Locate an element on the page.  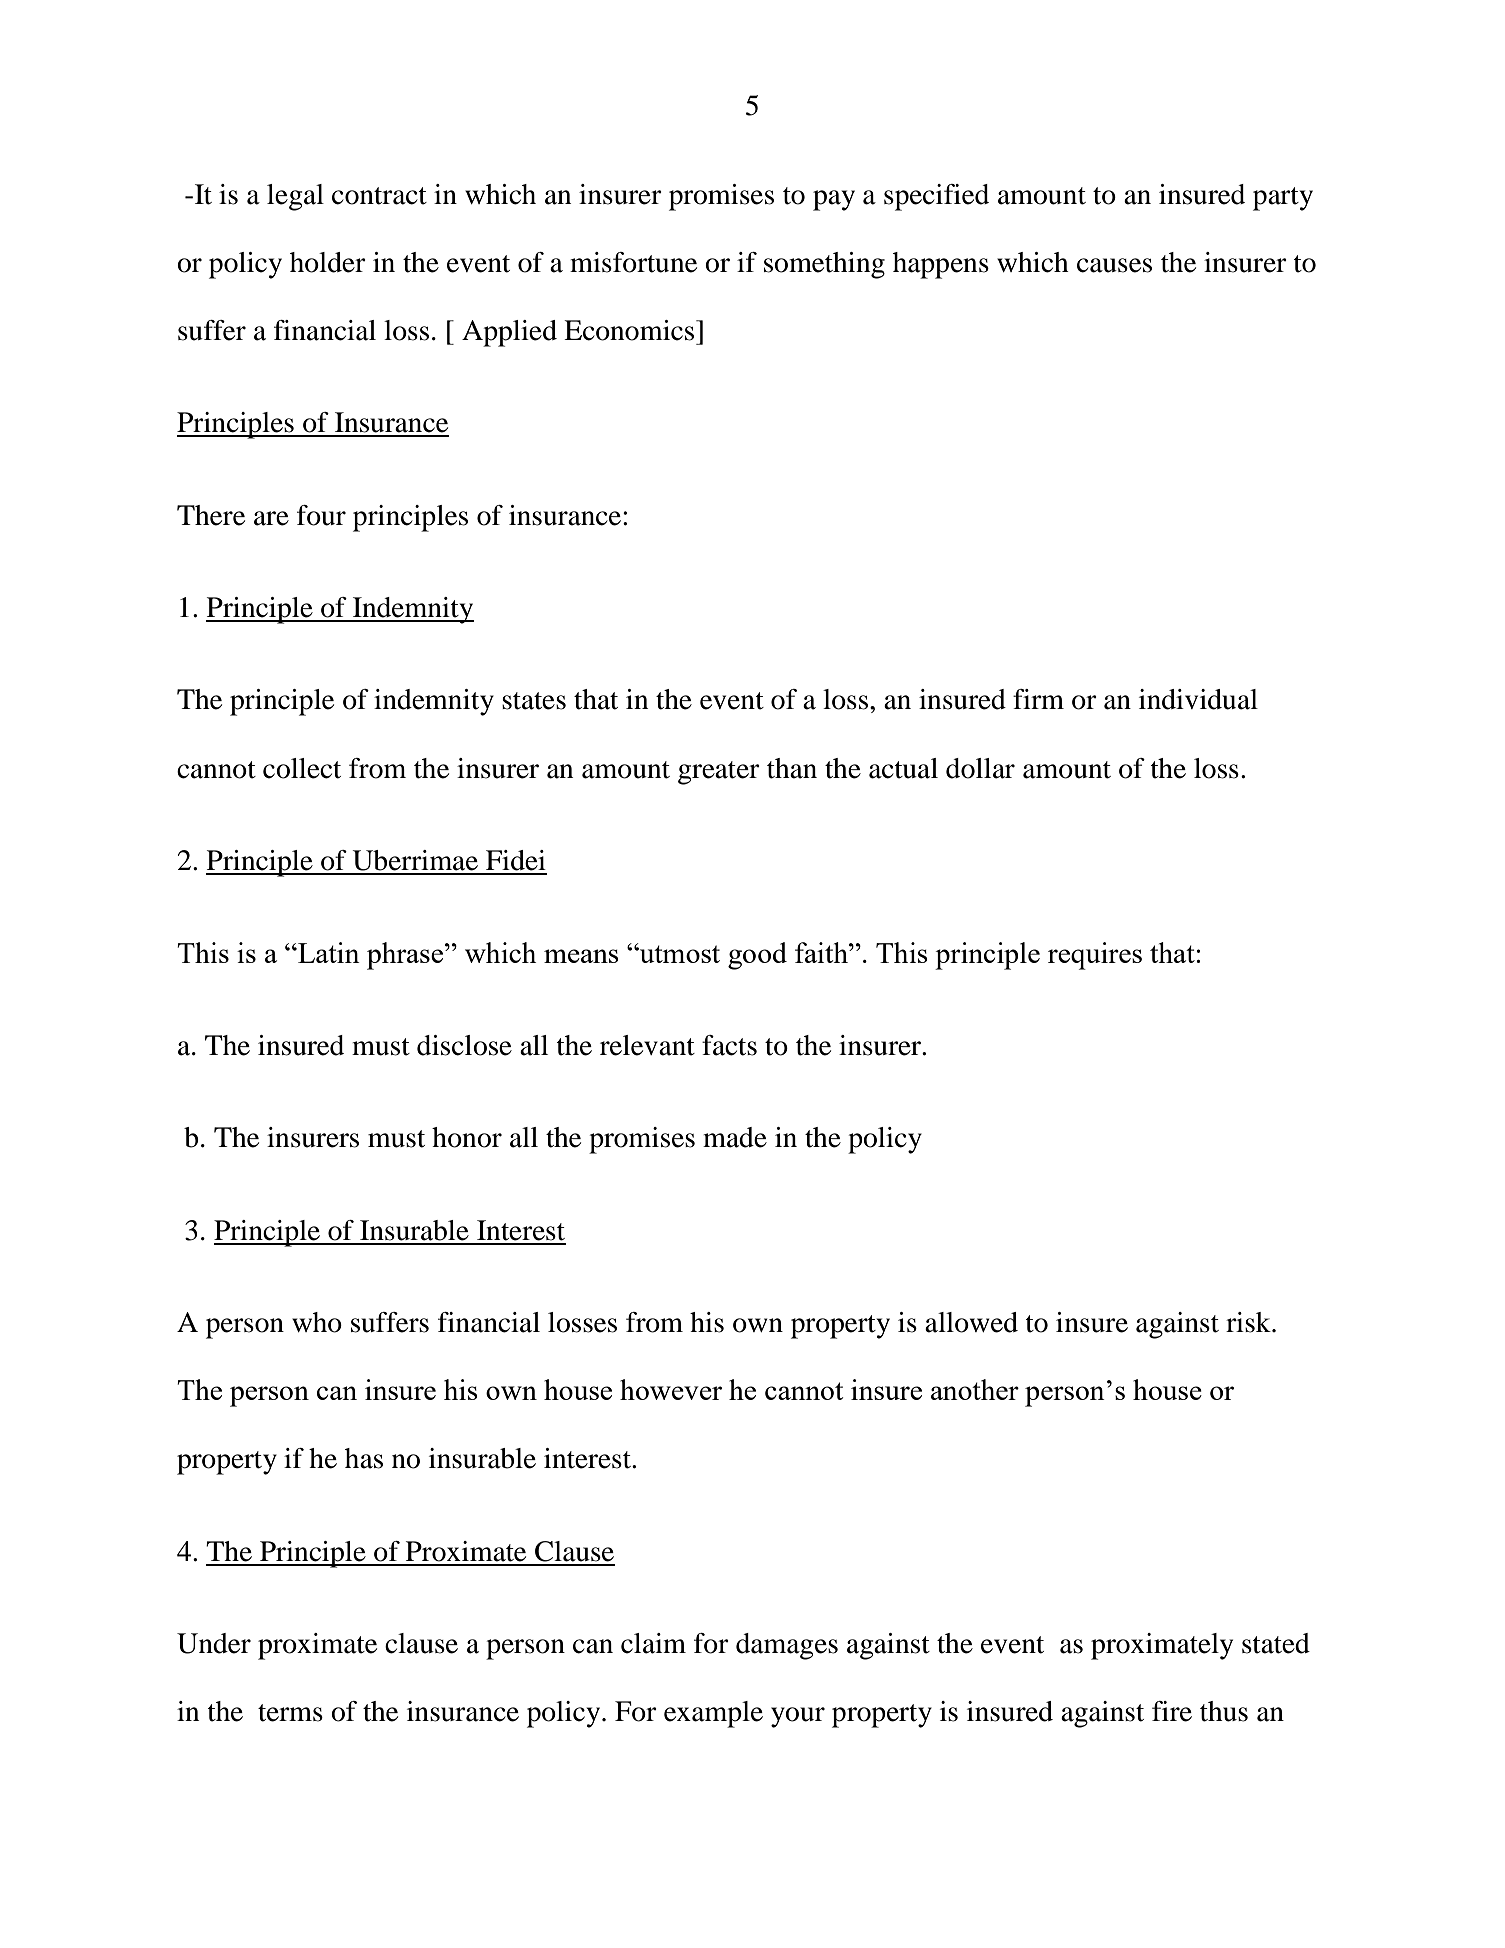
terms is located at coordinates (290, 1713).
